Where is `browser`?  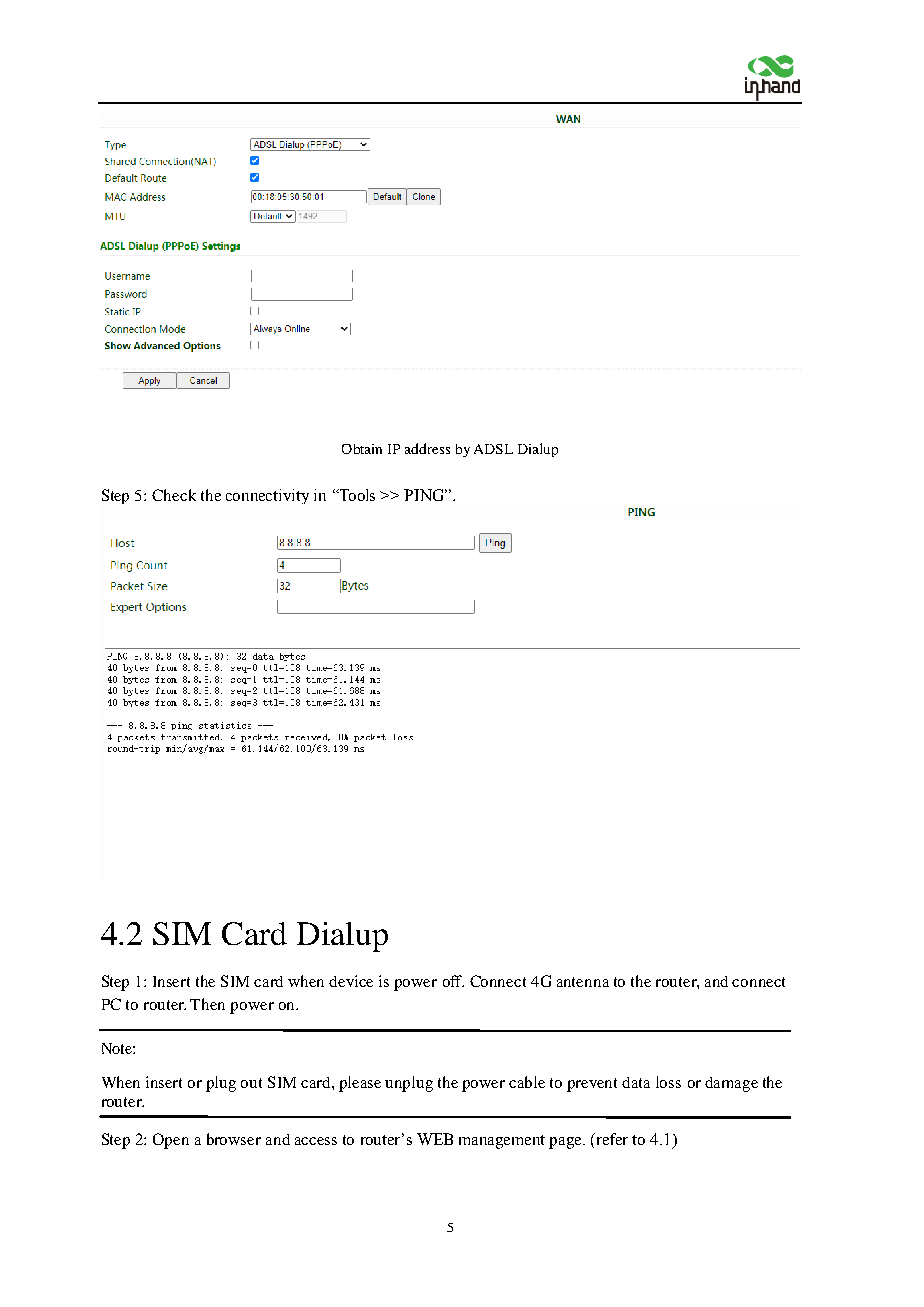
browser is located at coordinates (234, 1139).
